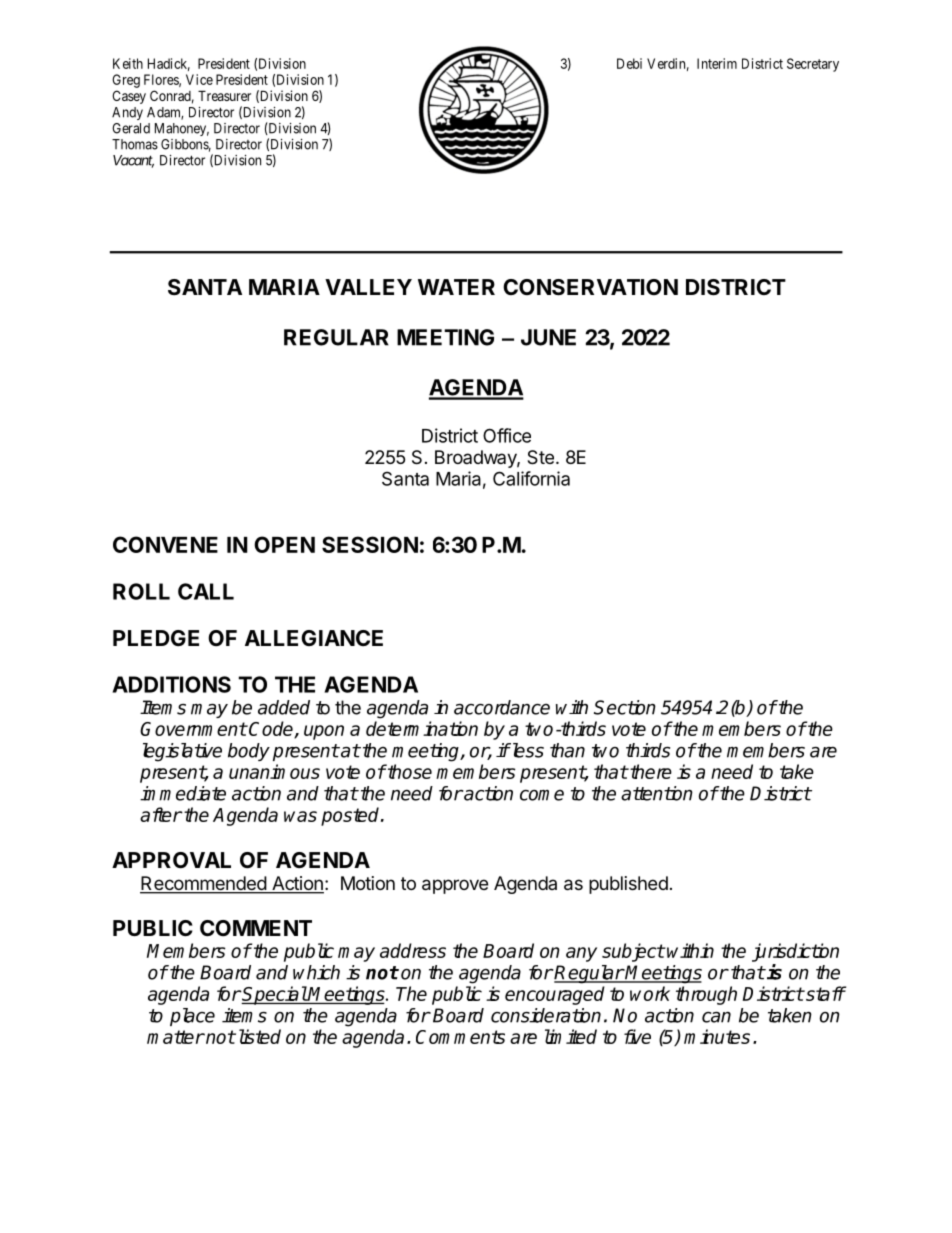 The height and width of the page is (1233, 952). I want to click on attention, so click(657, 793).
